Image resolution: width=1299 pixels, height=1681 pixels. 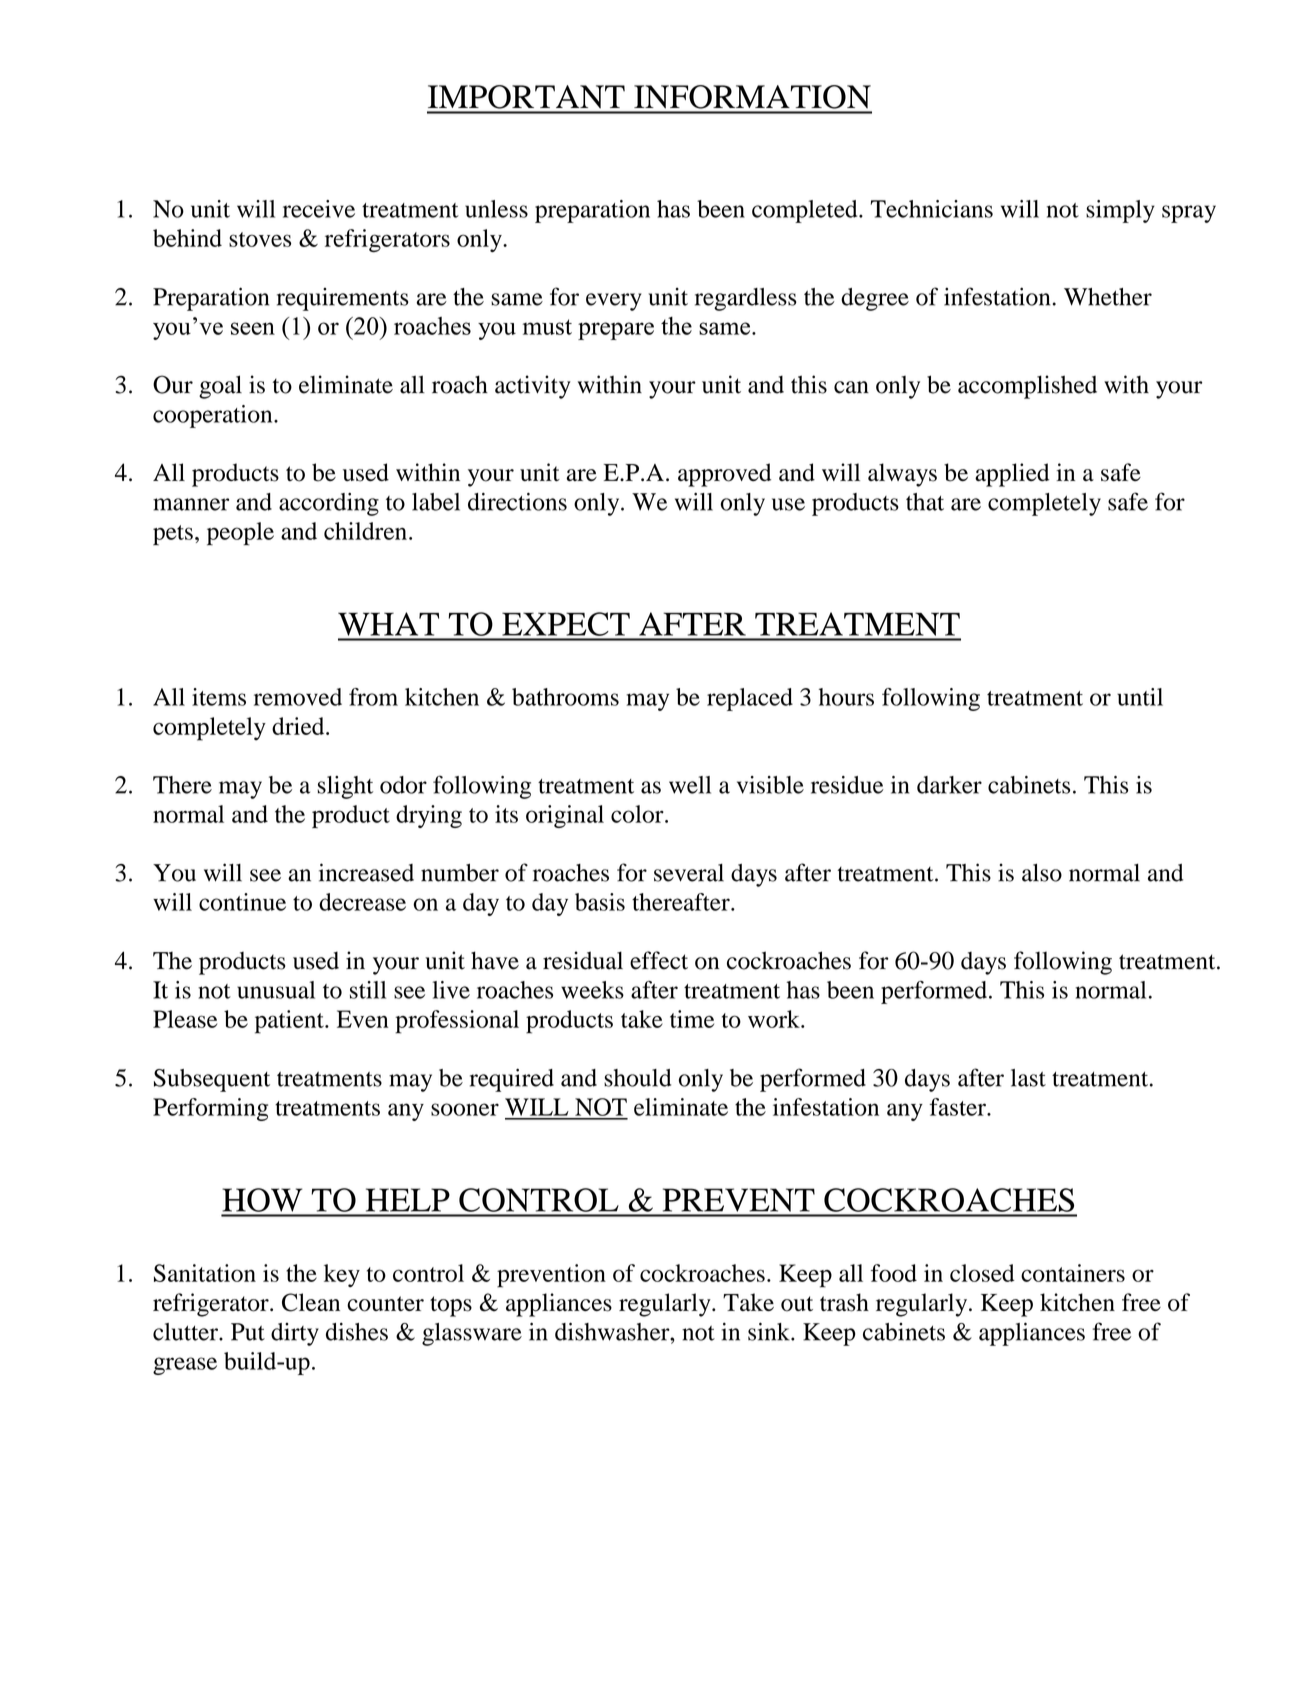 What do you see at coordinates (240, 534) in the document?
I see `people` at bounding box center [240, 534].
